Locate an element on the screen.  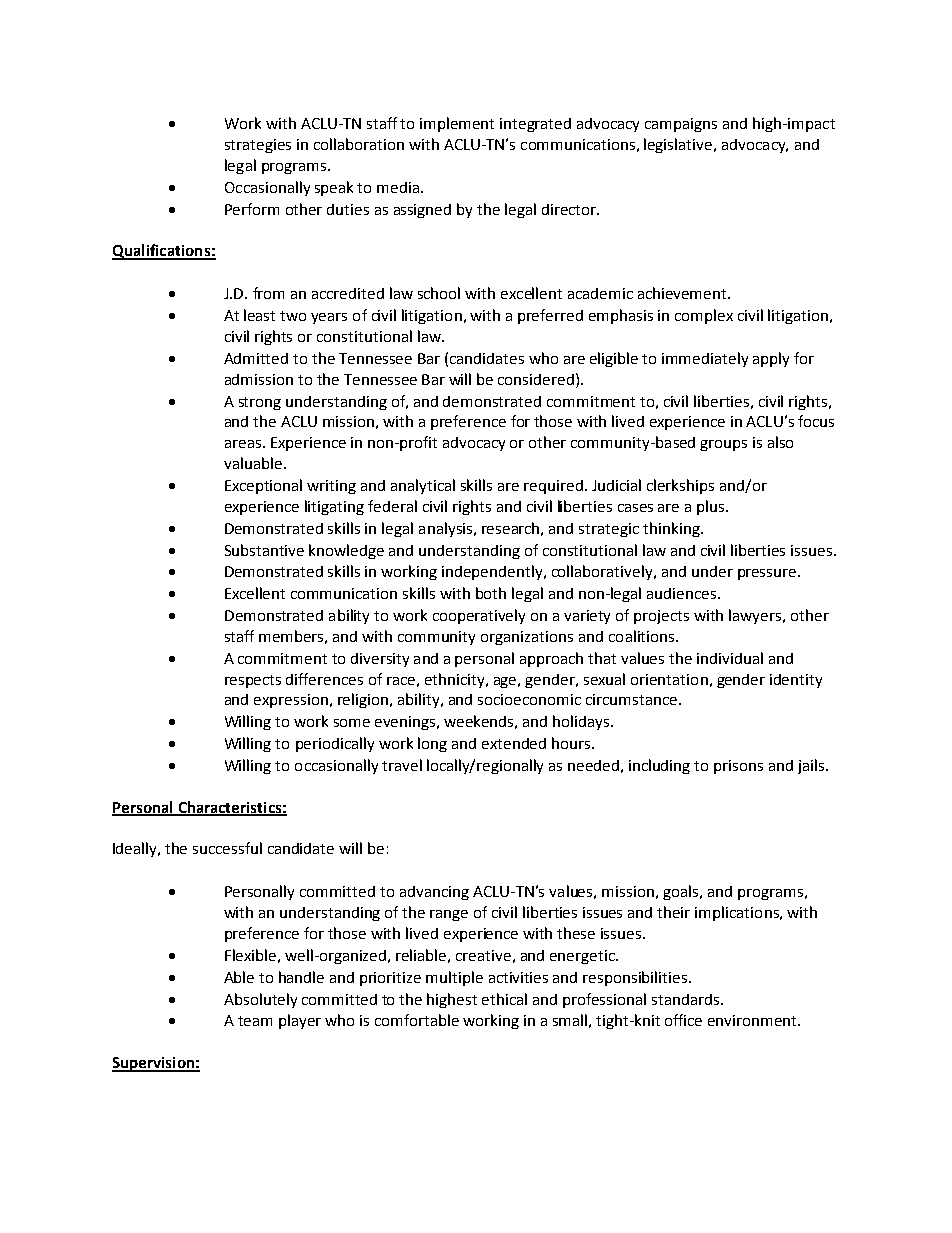
groups is located at coordinates (723, 445).
